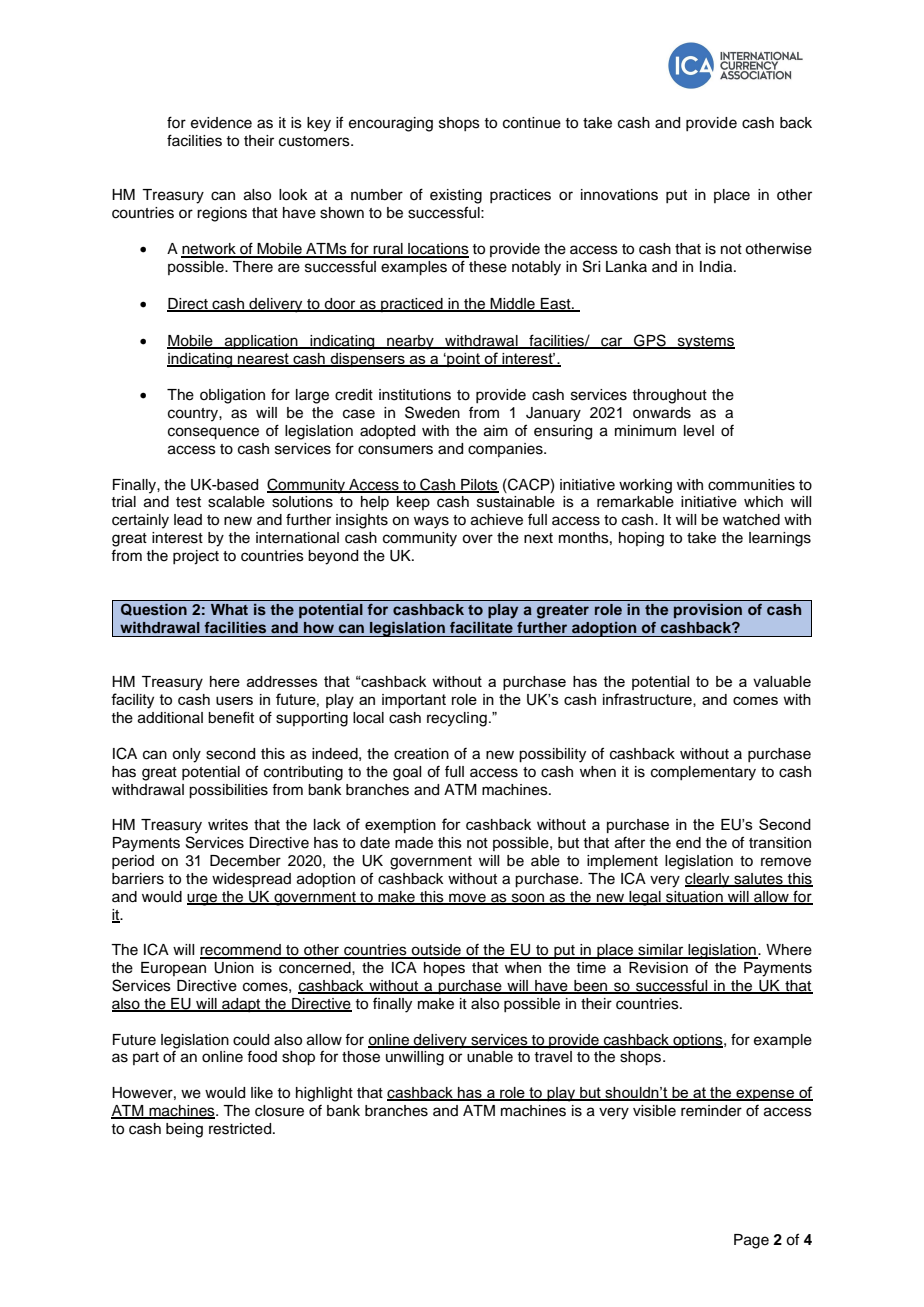 The height and width of the screenshot is (1307, 924). I want to click on test, so click(188, 502).
